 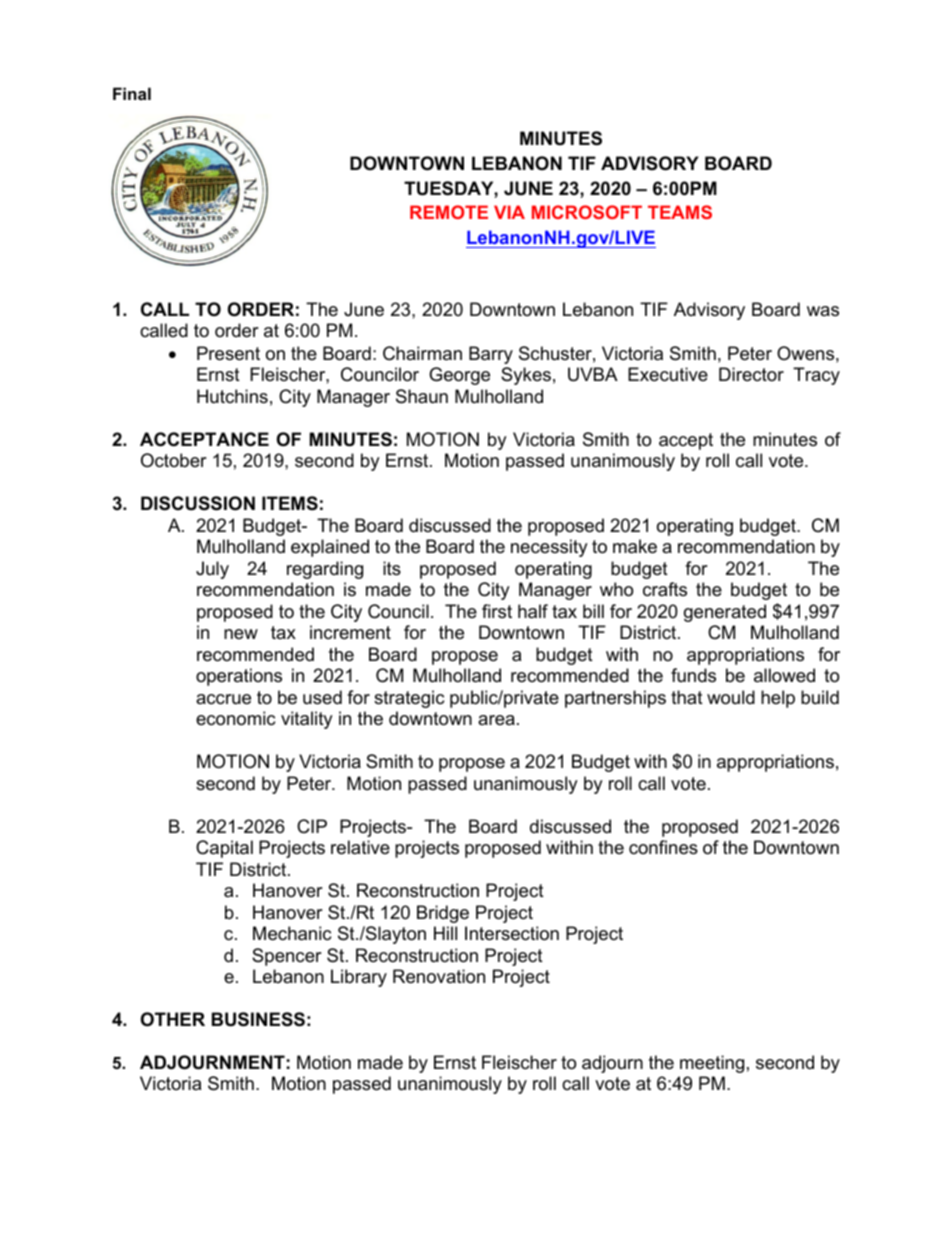 What do you see at coordinates (173, 1019) in the screenshot?
I see `OTHER` at bounding box center [173, 1019].
